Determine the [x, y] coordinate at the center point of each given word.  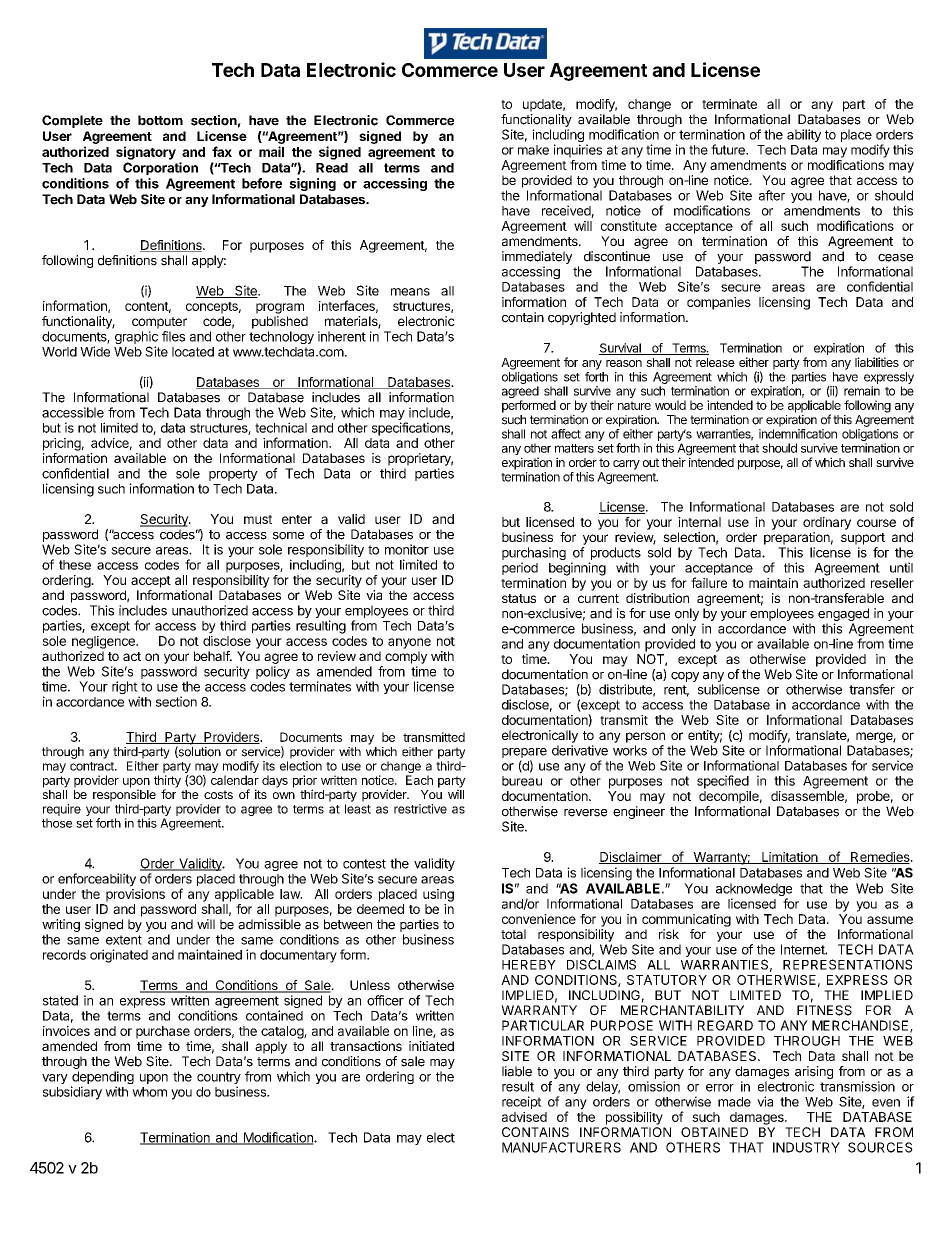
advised [524, 1117]
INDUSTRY [806, 1147]
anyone [409, 643]
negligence [104, 642]
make [533, 150]
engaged [843, 616]
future [729, 149]
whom [149, 1092]
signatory [146, 153]
